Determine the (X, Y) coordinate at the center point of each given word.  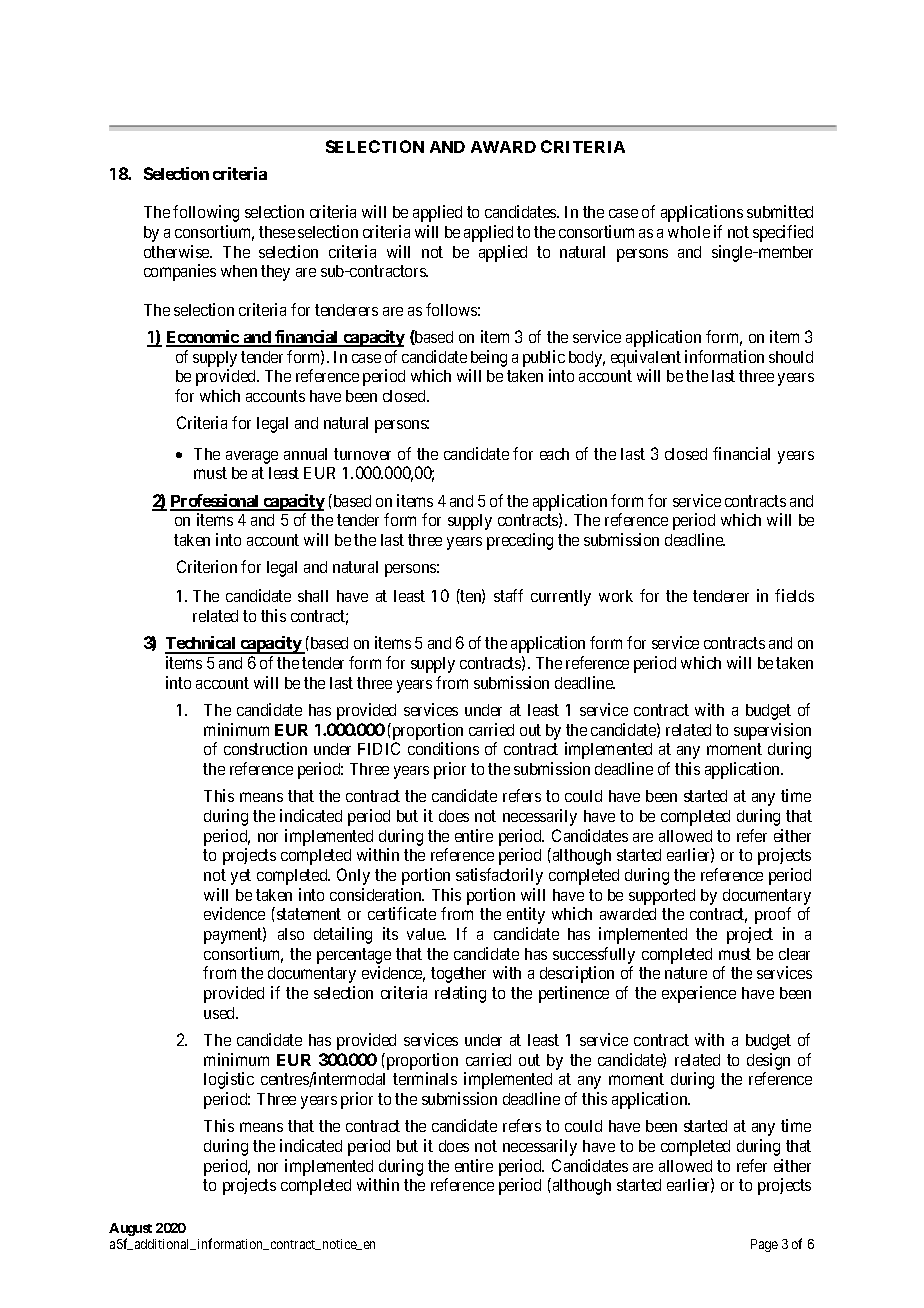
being (489, 358)
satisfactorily (499, 876)
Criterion (207, 566)
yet (241, 877)
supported (662, 897)
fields (794, 595)
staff (508, 595)
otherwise (178, 251)
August (130, 1231)
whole (689, 232)
